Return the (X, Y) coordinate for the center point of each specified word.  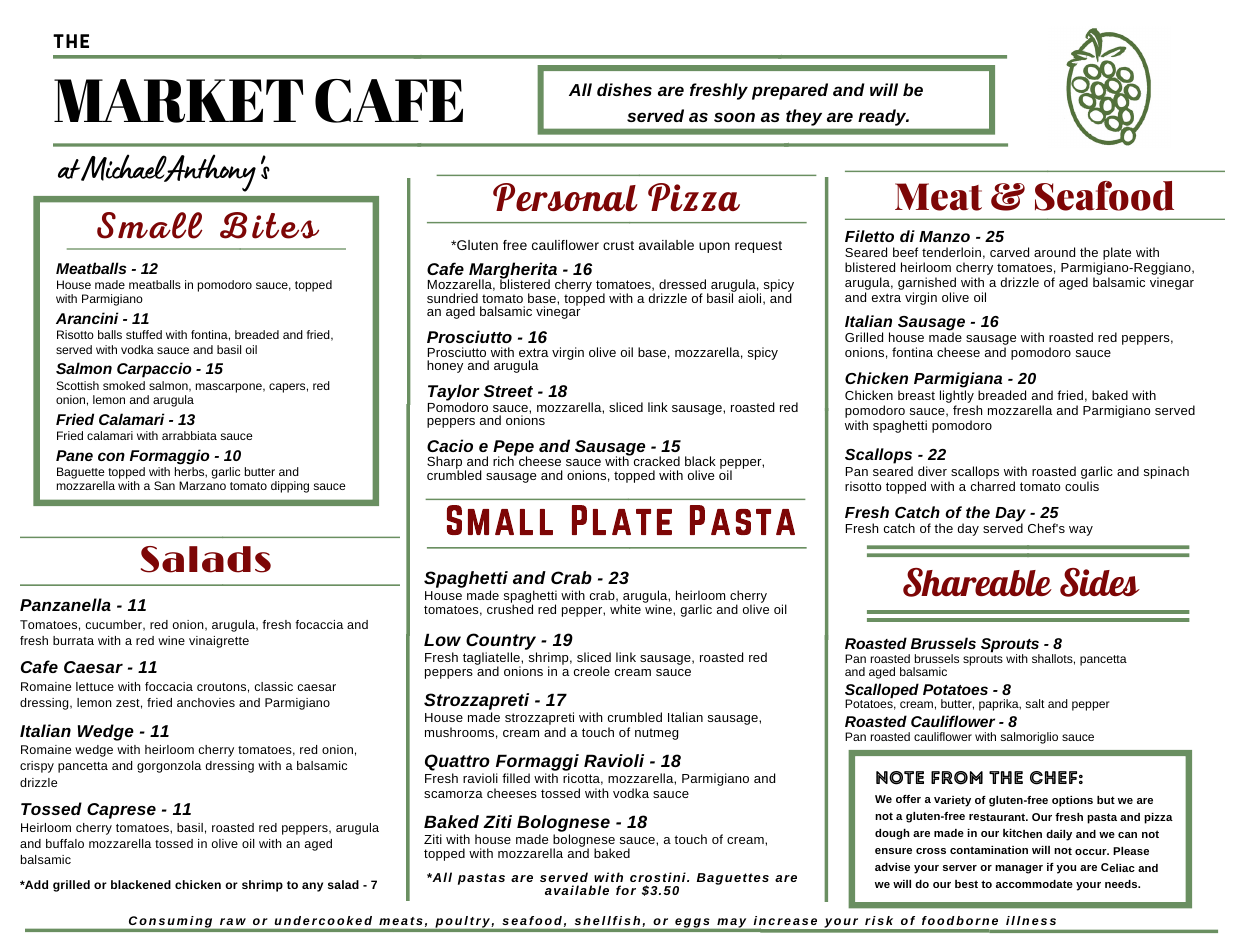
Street (508, 391)
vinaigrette (219, 642)
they (804, 117)
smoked (124, 385)
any (312, 887)
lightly (957, 396)
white (625, 609)
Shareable (977, 582)
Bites (269, 225)
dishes (624, 89)
